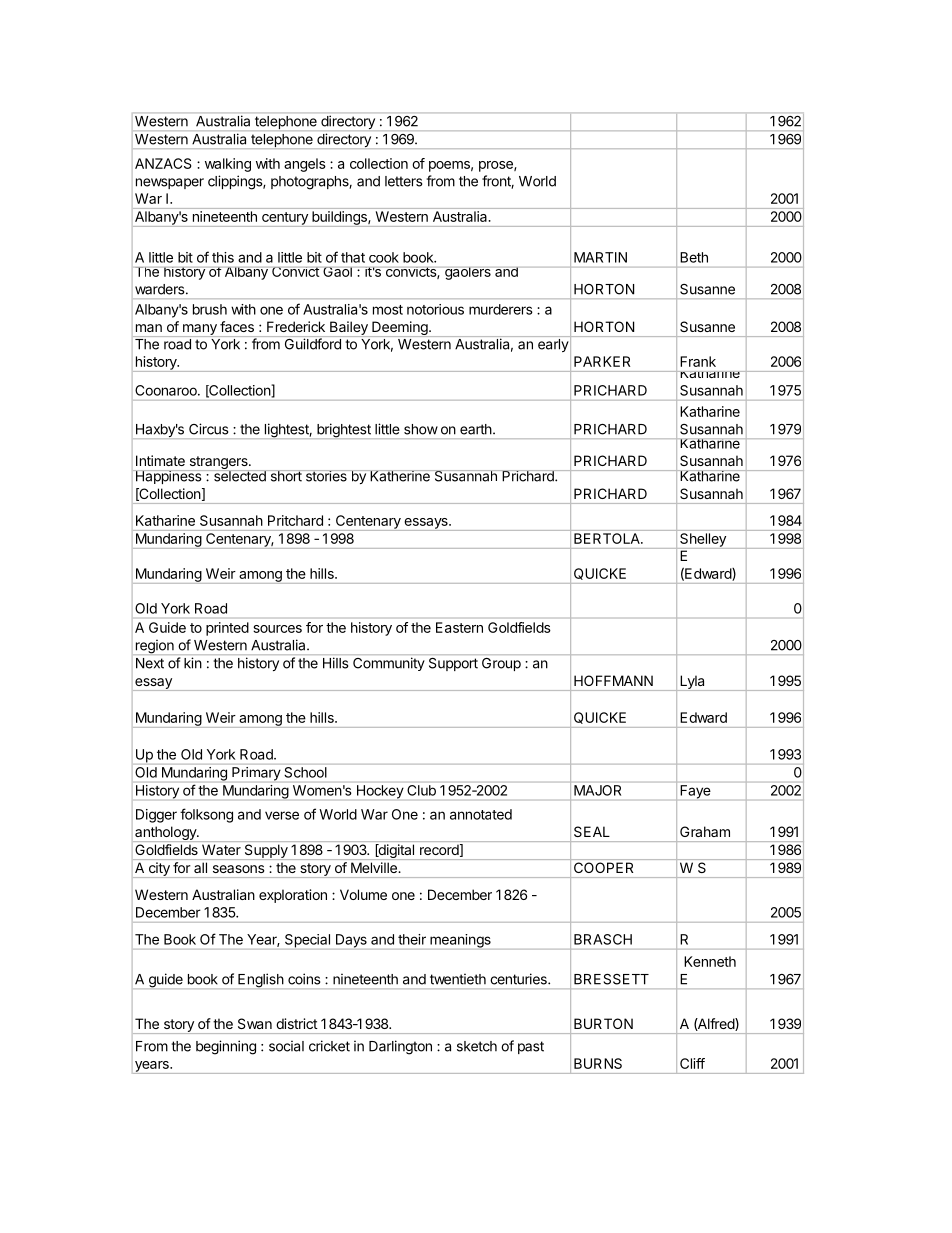 The image size is (952, 1233). I want to click on walking, so click(228, 165).
